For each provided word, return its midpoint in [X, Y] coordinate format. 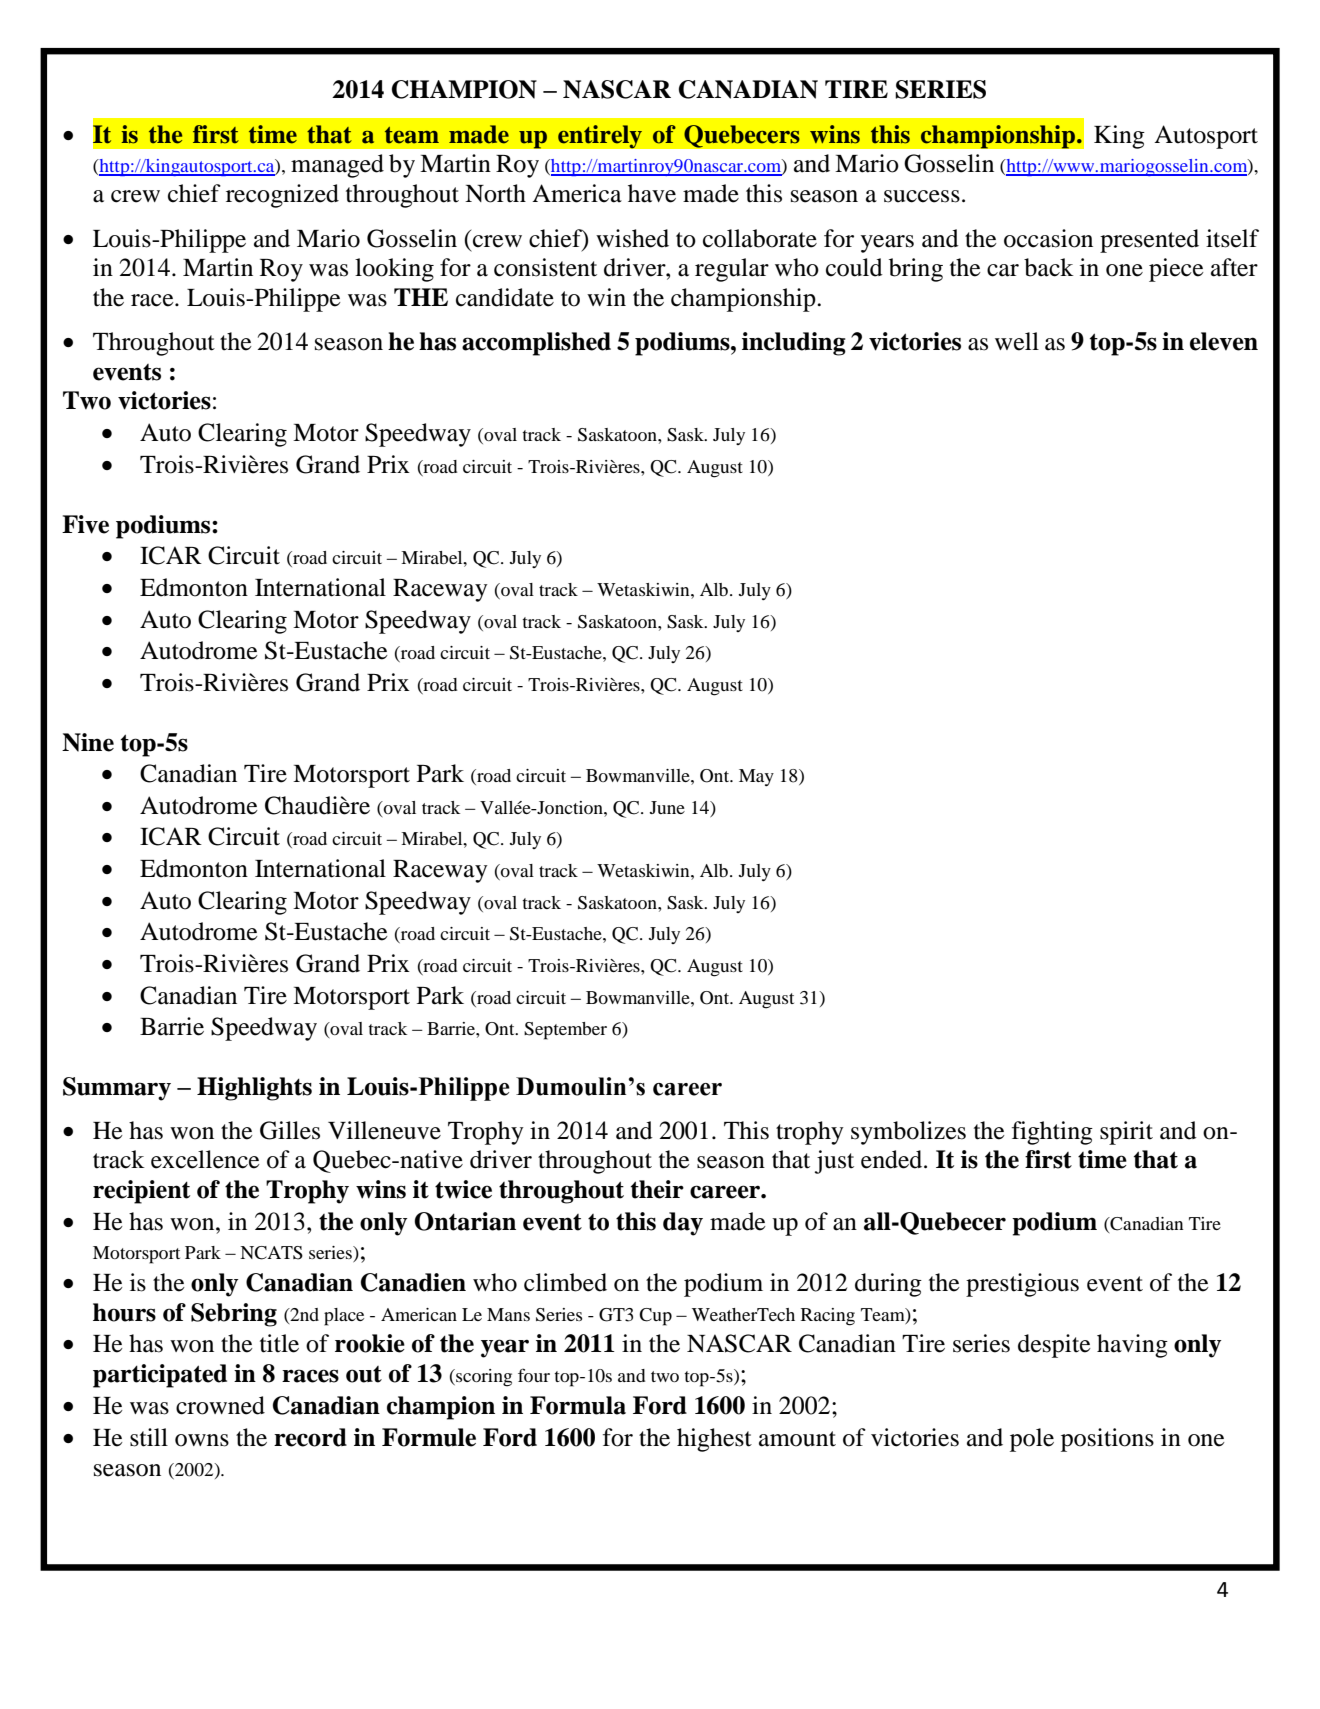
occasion [1048, 238]
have [652, 193]
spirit [1126, 1133]
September [565, 1031]
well [1017, 341]
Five [85, 524]
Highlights [254, 1089]
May [756, 777]
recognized [282, 196]
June [667, 807]
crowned [220, 1405]
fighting [1052, 1133]
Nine [88, 742]
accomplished [536, 344]
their [657, 1189]
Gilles [290, 1130]
